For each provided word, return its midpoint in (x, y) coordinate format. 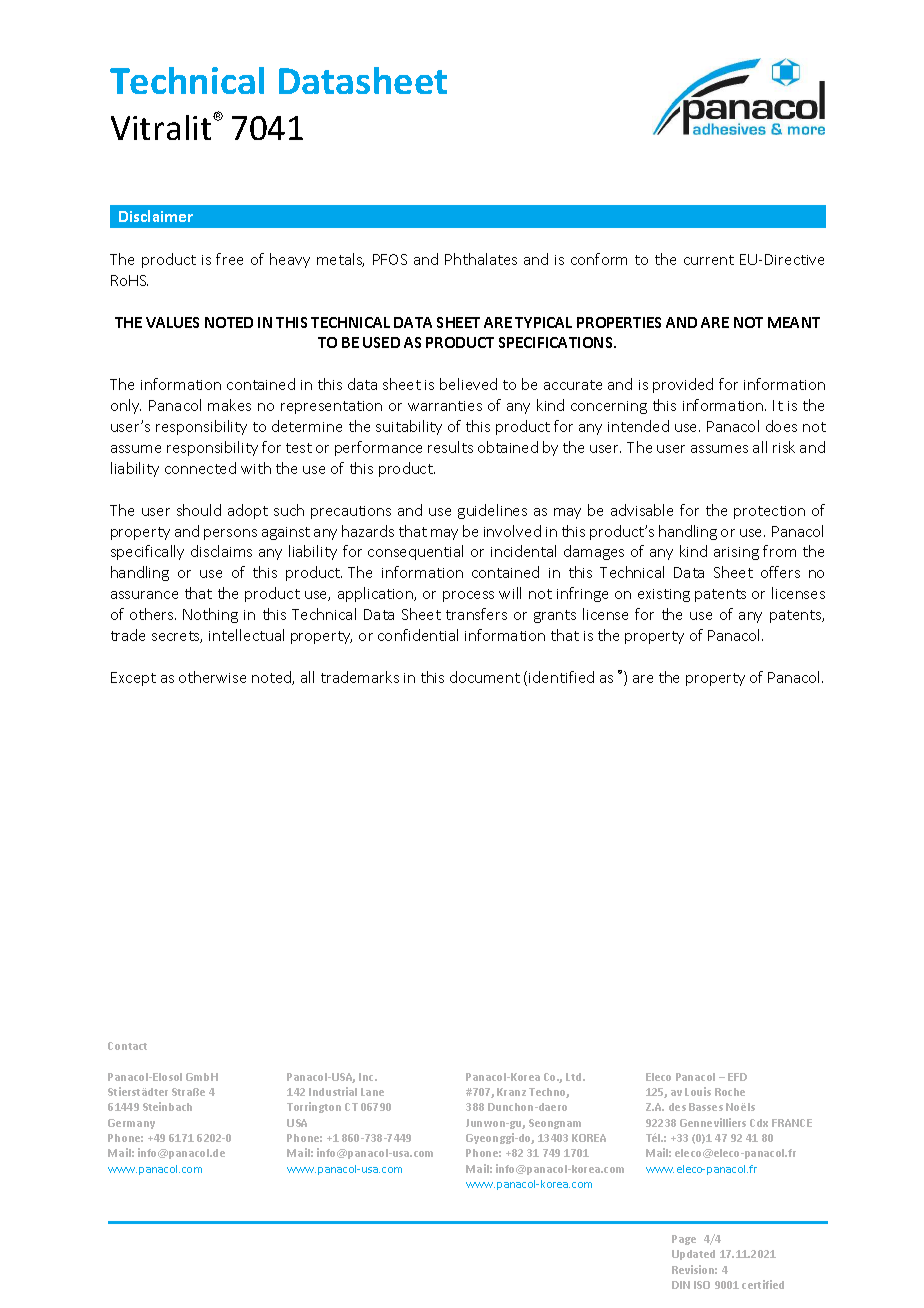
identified (561, 677)
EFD (737, 1077)
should (199, 510)
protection (769, 512)
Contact (127, 1046)
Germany (131, 1124)
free (229, 259)
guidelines (492, 511)
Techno (549, 1093)
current (709, 260)
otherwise (212, 677)
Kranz (511, 1092)
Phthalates (481, 259)
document (485, 677)
